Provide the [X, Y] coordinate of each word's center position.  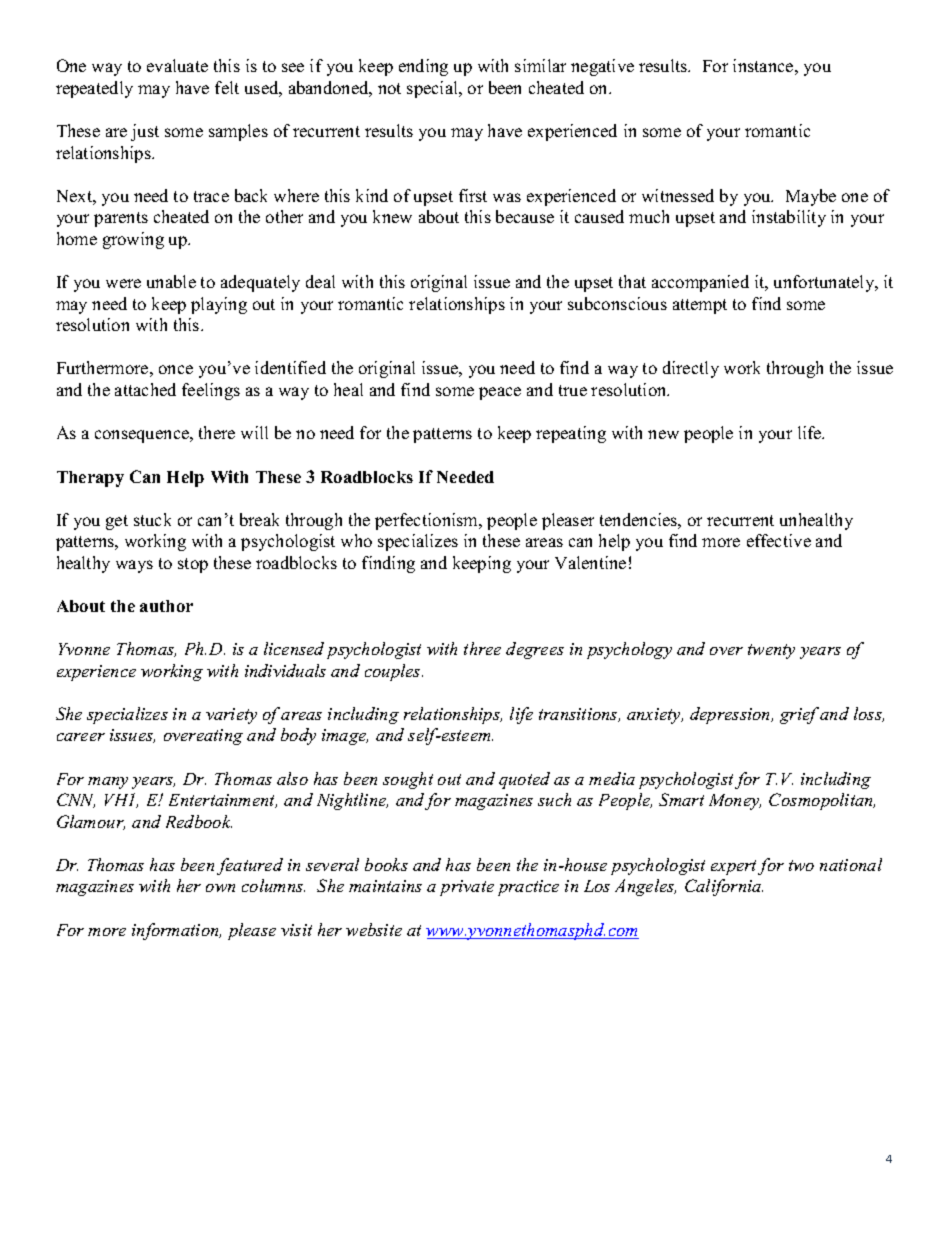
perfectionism [428, 521]
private [467, 888]
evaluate [177, 65]
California [724, 887]
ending [423, 67]
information [176, 931]
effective [779, 540]
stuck [152, 519]
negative [602, 67]
